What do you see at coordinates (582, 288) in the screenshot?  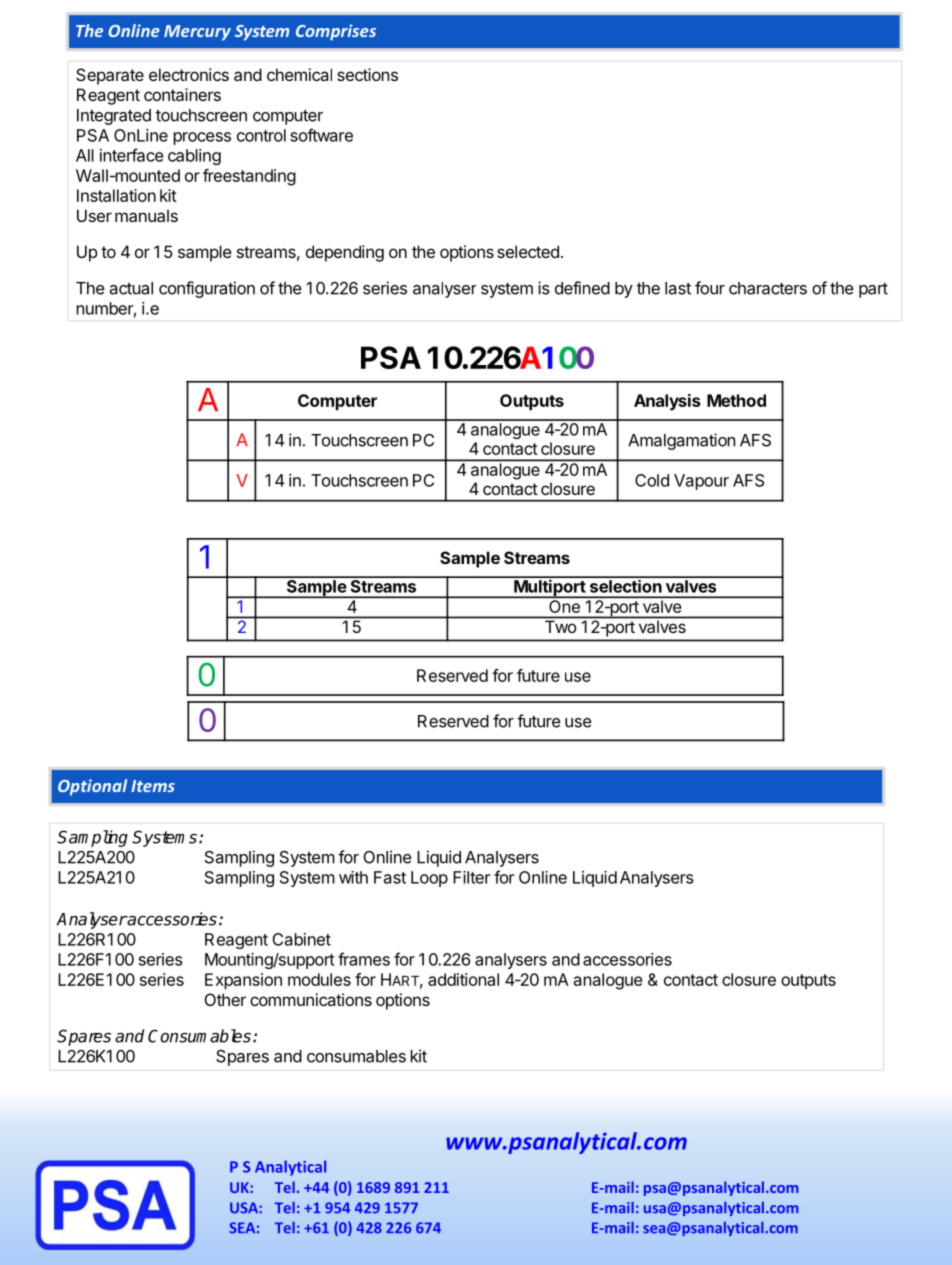 I see `defined` at bounding box center [582, 288].
